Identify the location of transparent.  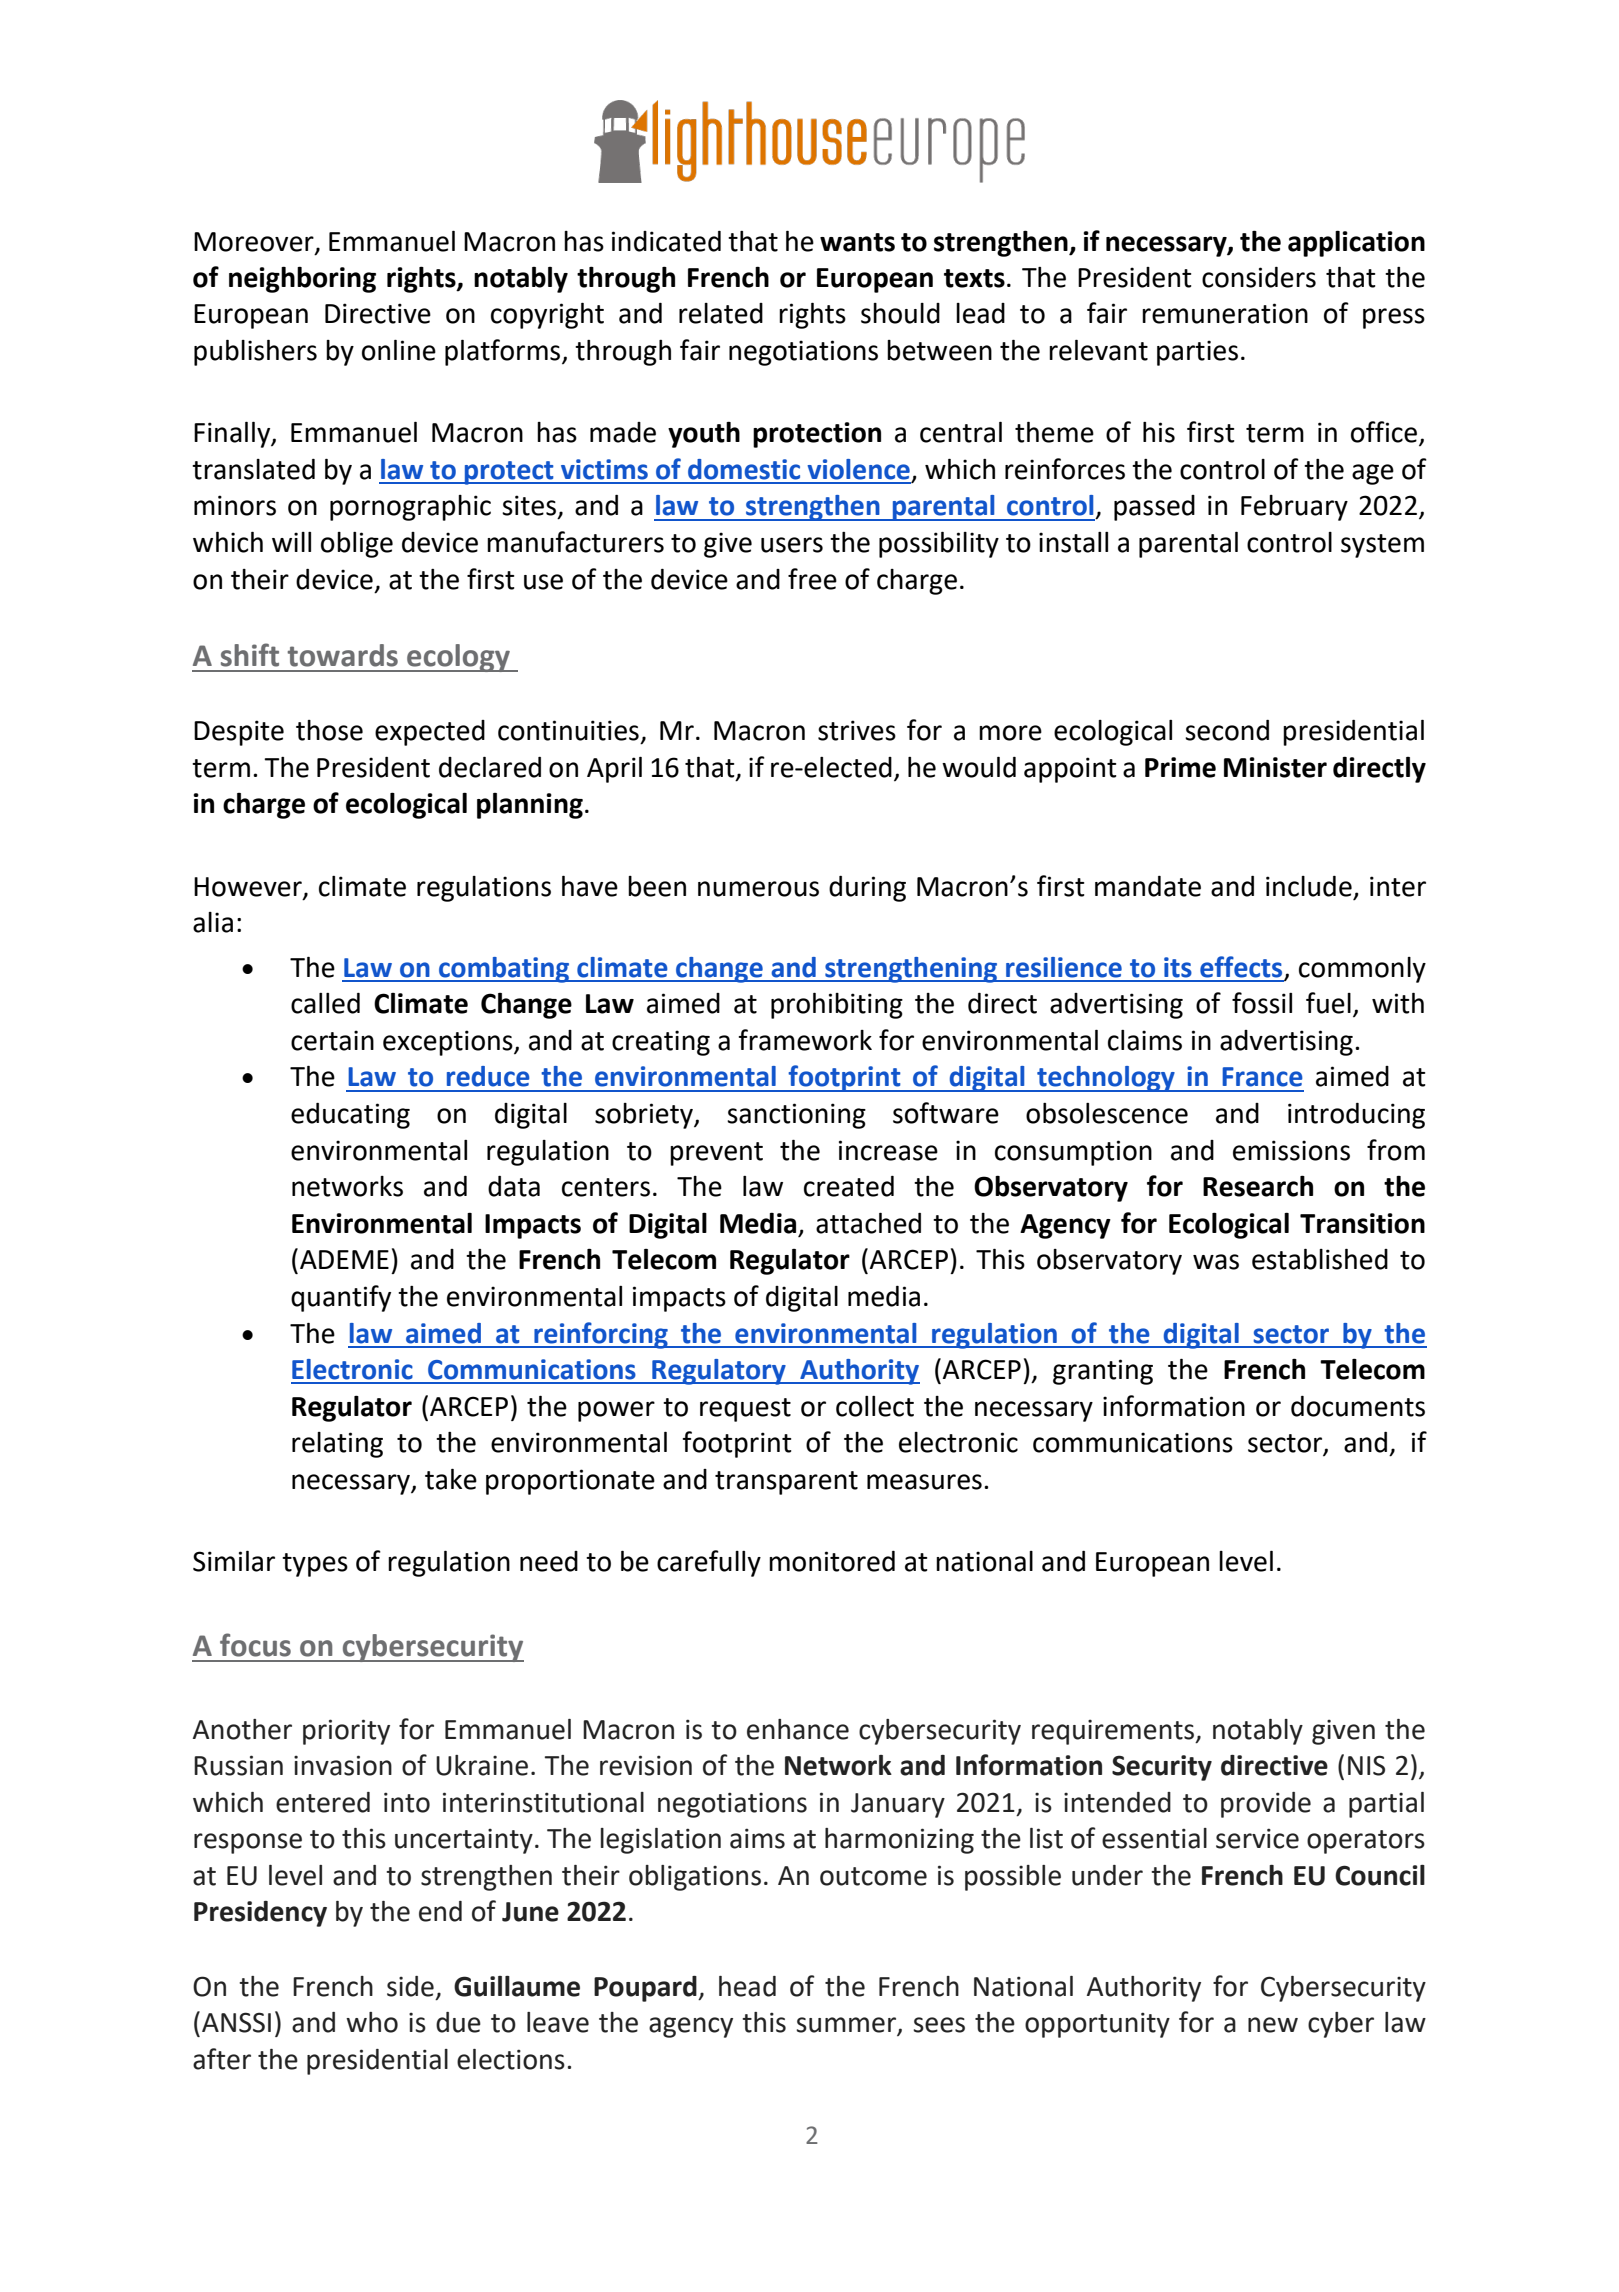
(786, 1483).
